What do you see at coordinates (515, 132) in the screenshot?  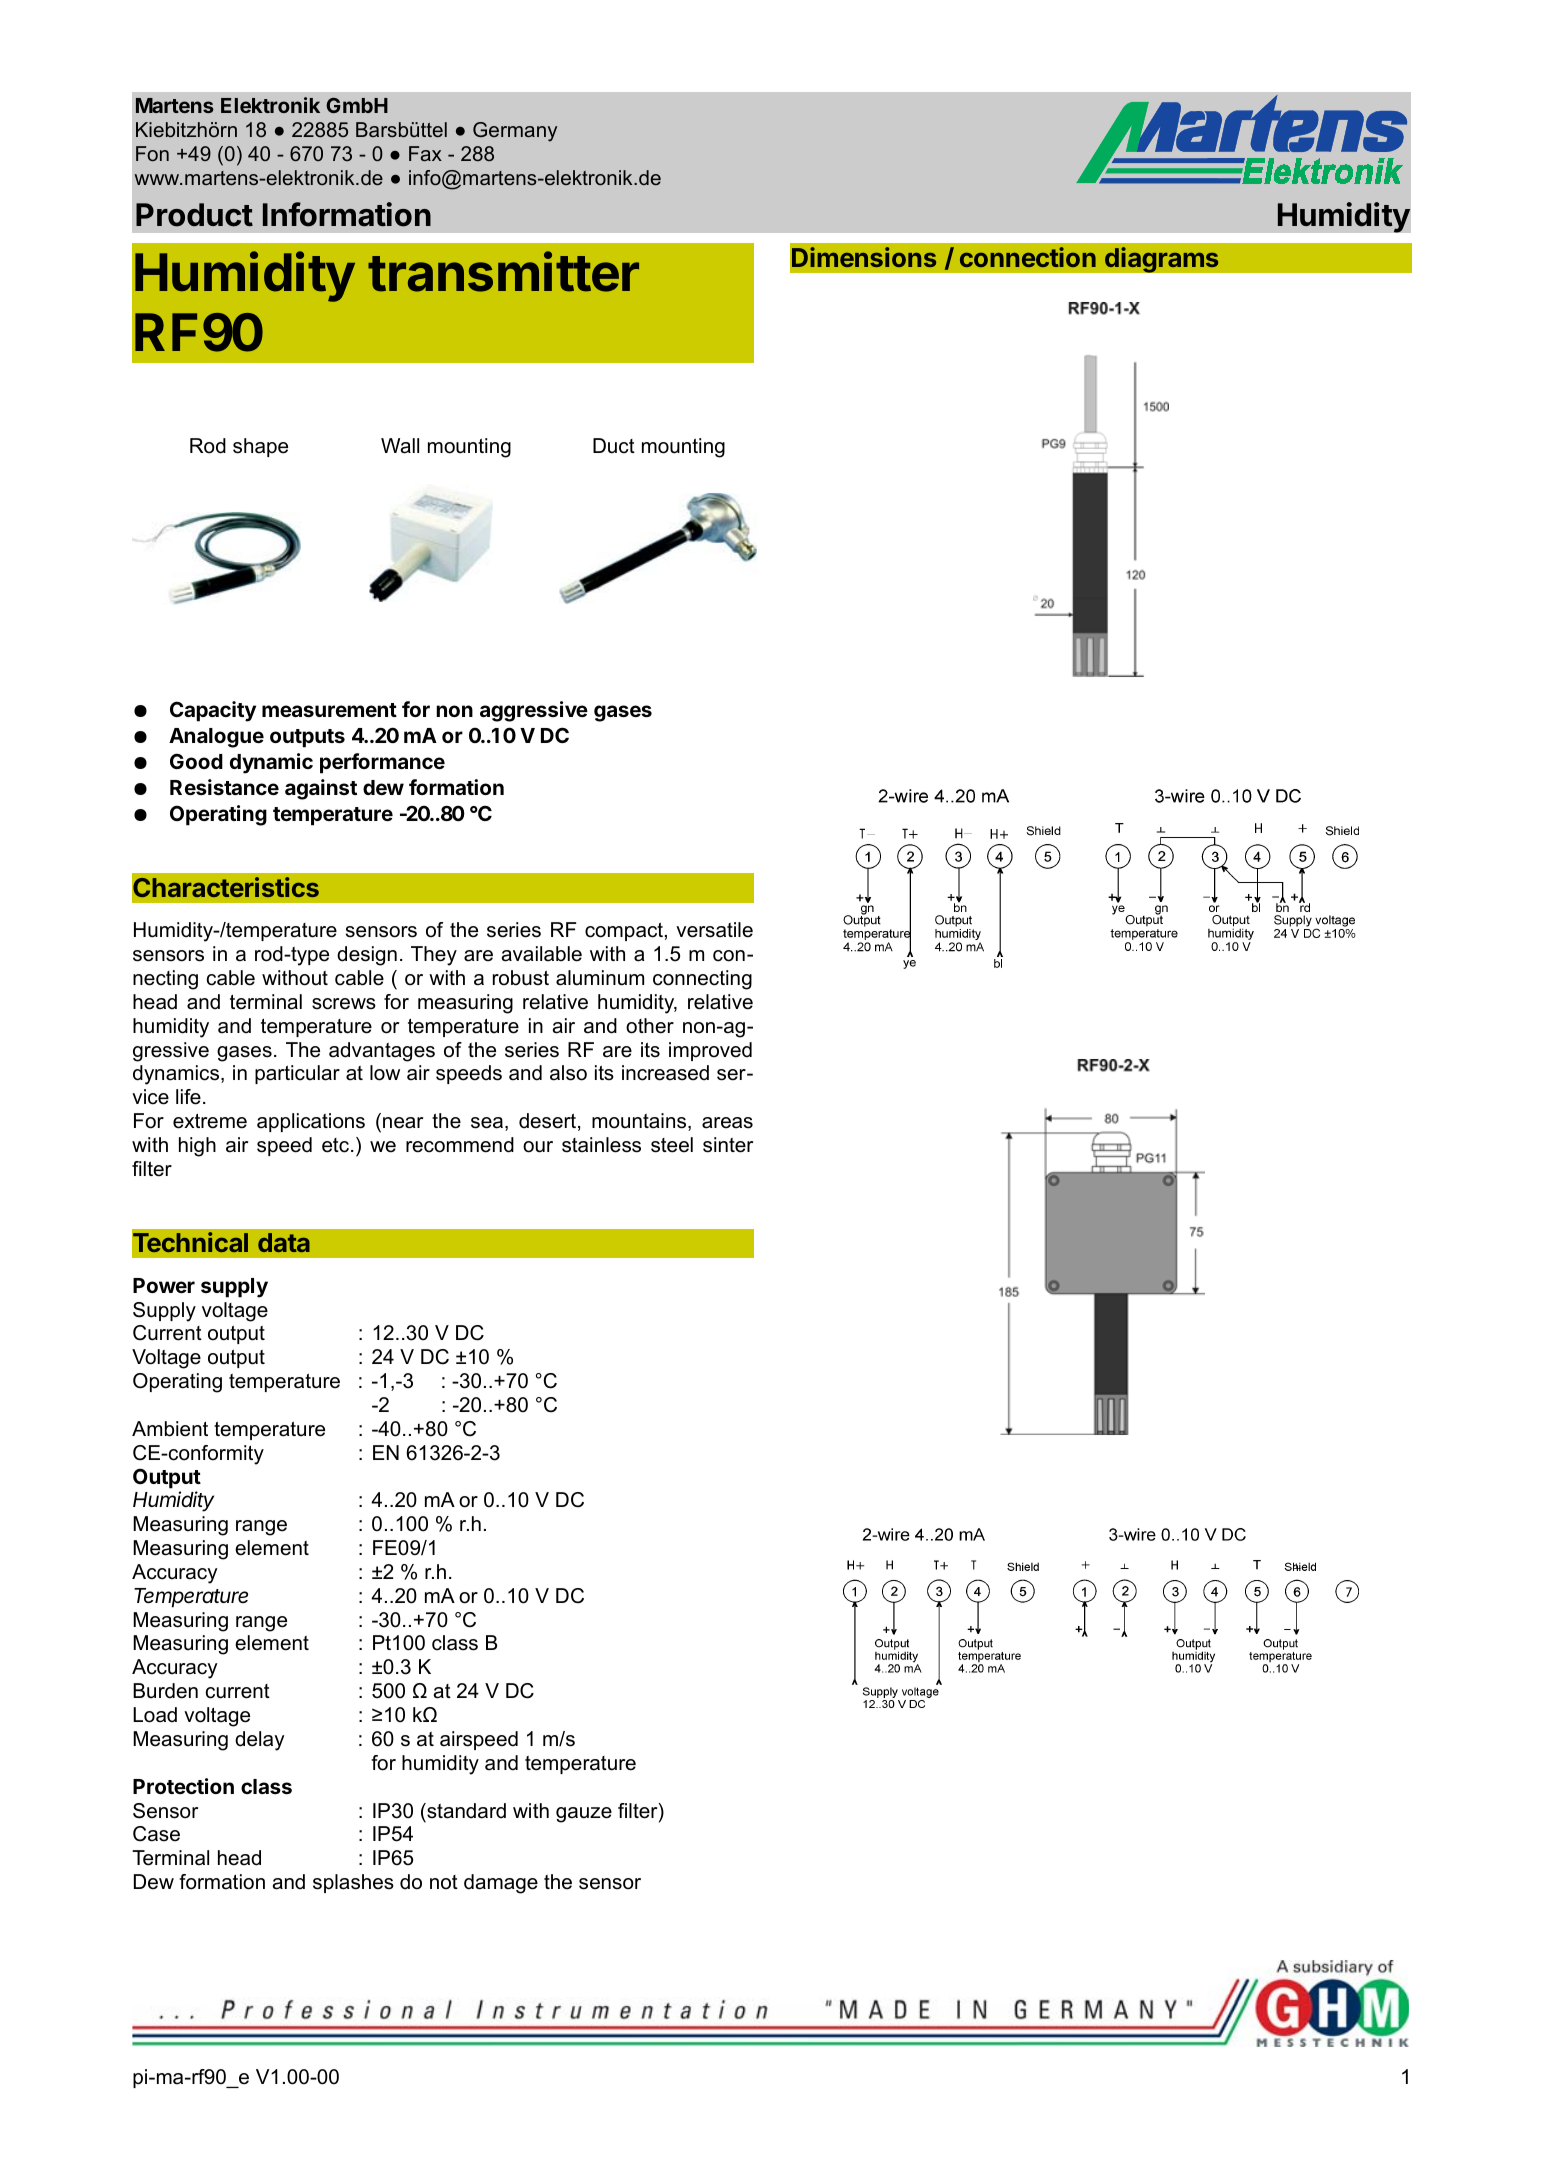 I see `Germany` at bounding box center [515, 132].
